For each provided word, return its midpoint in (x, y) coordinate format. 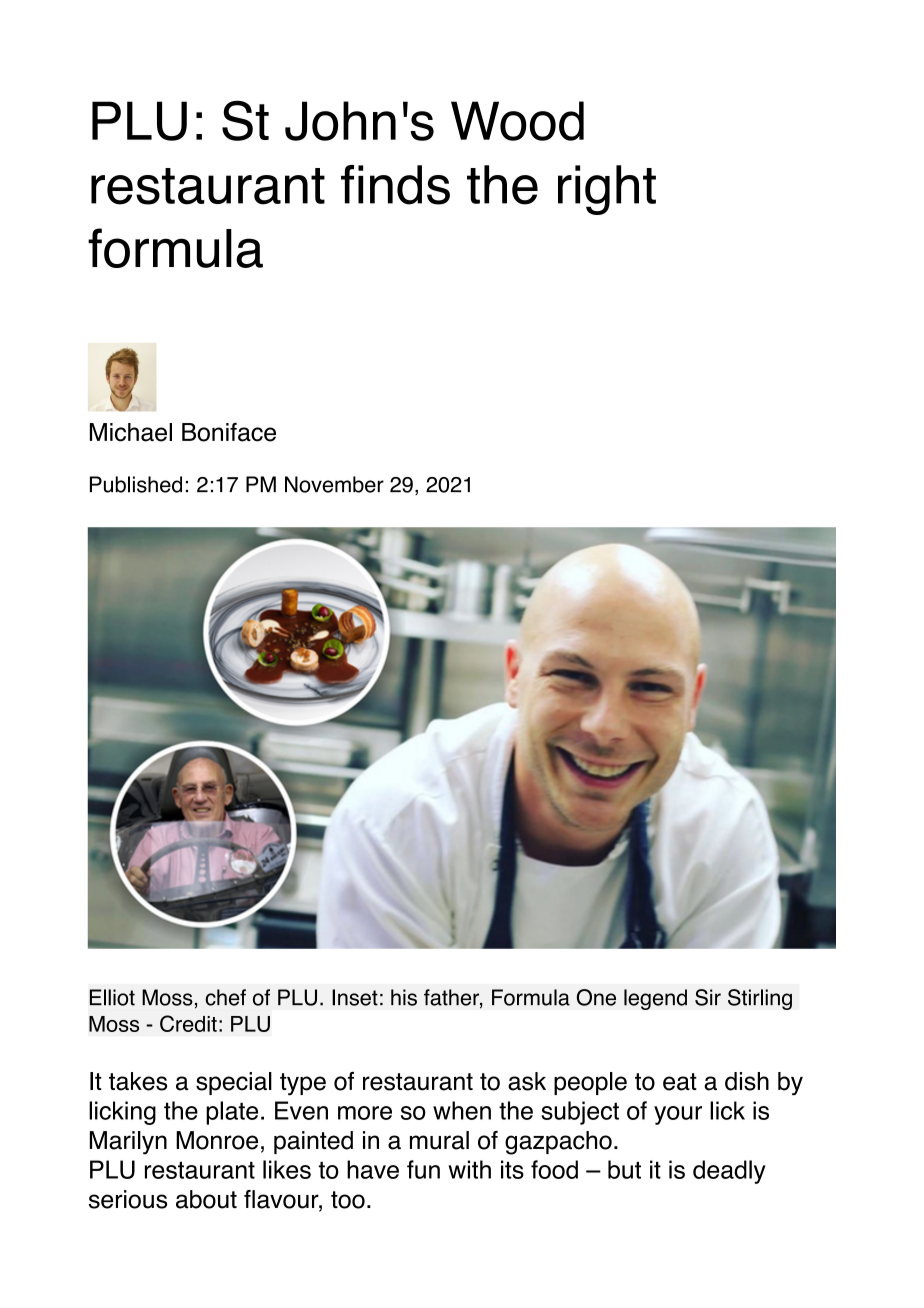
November (334, 484)
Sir (708, 997)
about (206, 1199)
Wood (517, 121)
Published (136, 484)
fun (423, 1169)
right (607, 190)
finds (395, 185)
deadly (729, 1172)
